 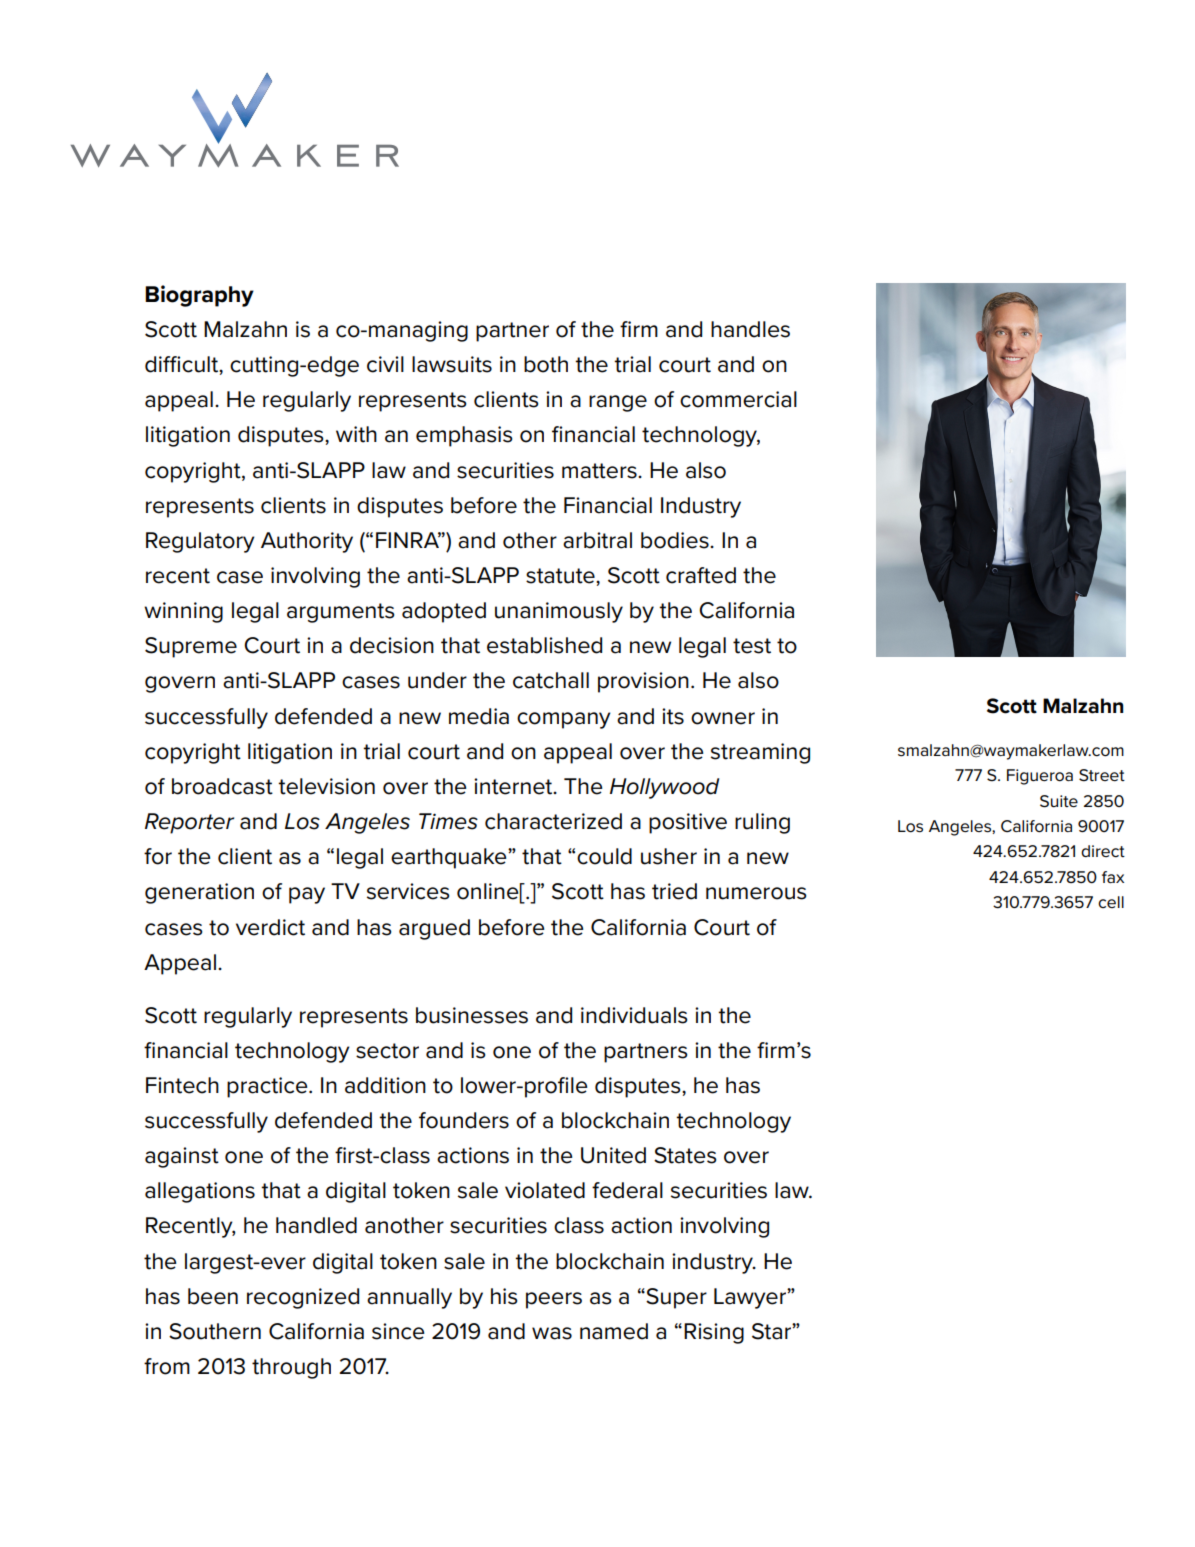 I want to click on practice, so click(x=268, y=1087).
